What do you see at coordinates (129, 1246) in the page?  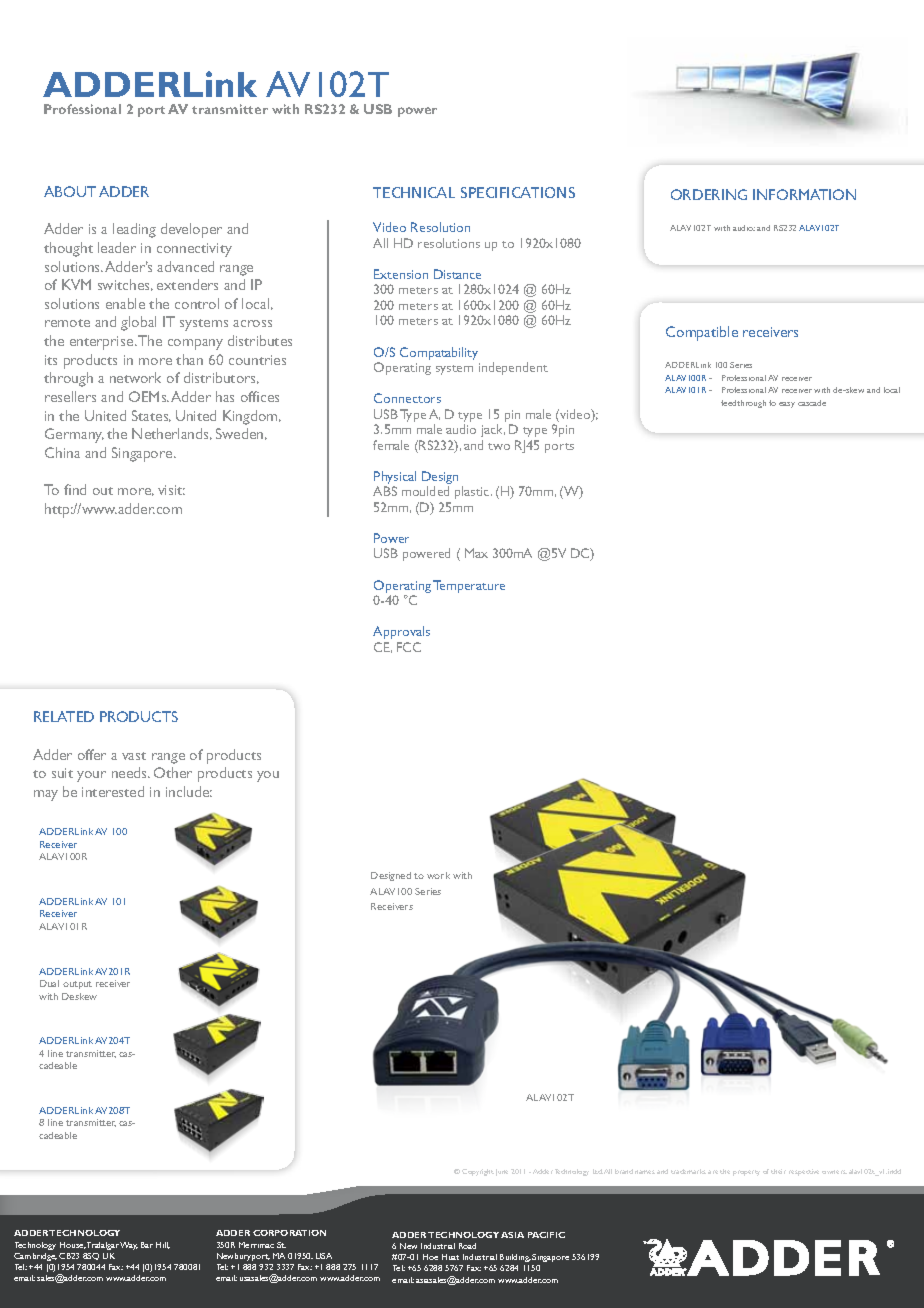 I see `Way` at bounding box center [129, 1246].
